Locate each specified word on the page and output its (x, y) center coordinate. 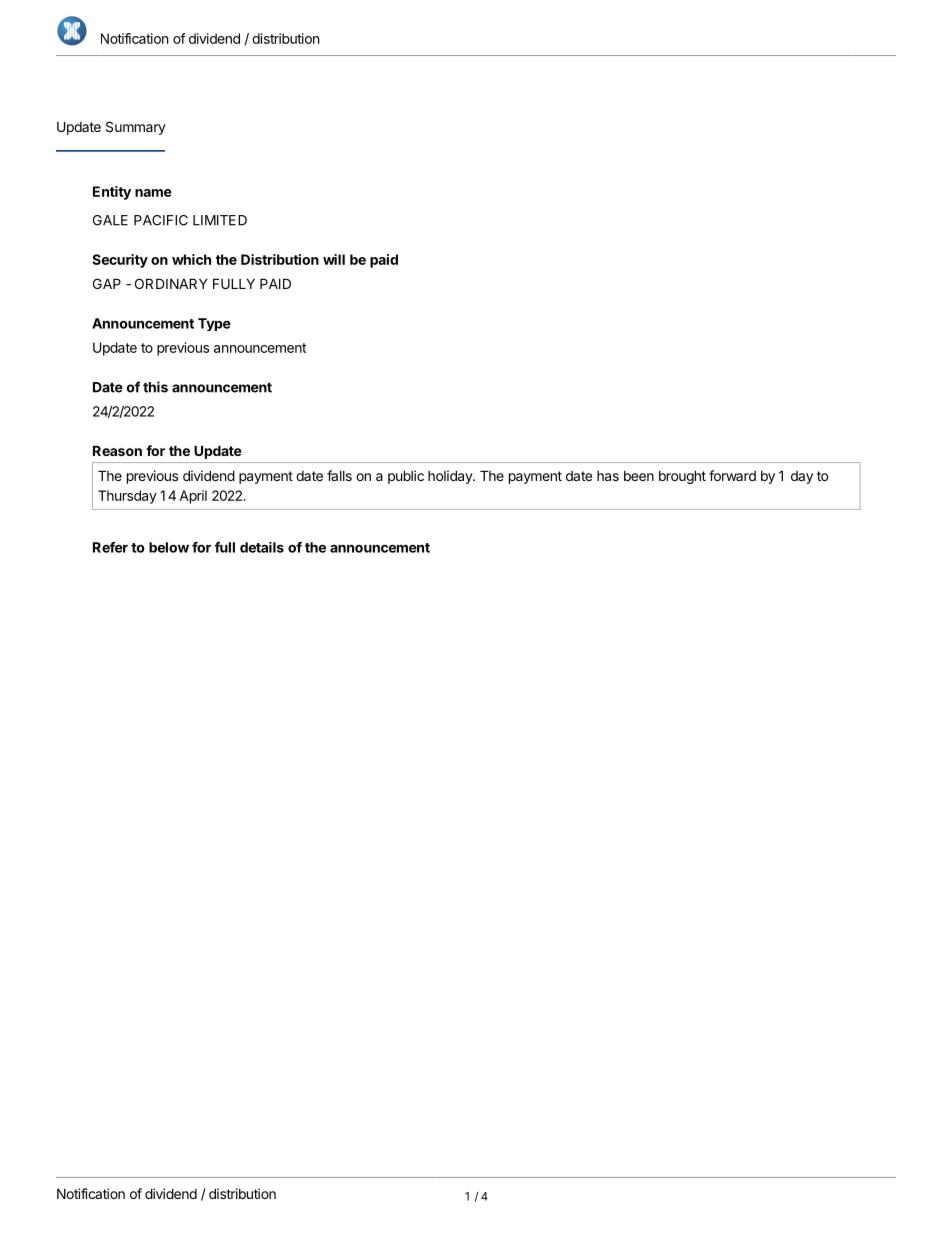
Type (214, 324)
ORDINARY (171, 283)
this (155, 387)
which (191, 259)
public (406, 477)
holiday (451, 477)
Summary (136, 128)
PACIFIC (161, 220)
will (334, 259)
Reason (117, 450)
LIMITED (220, 220)
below (169, 547)
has (608, 476)
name (153, 193)
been (639, 476)
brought (682, 477)
